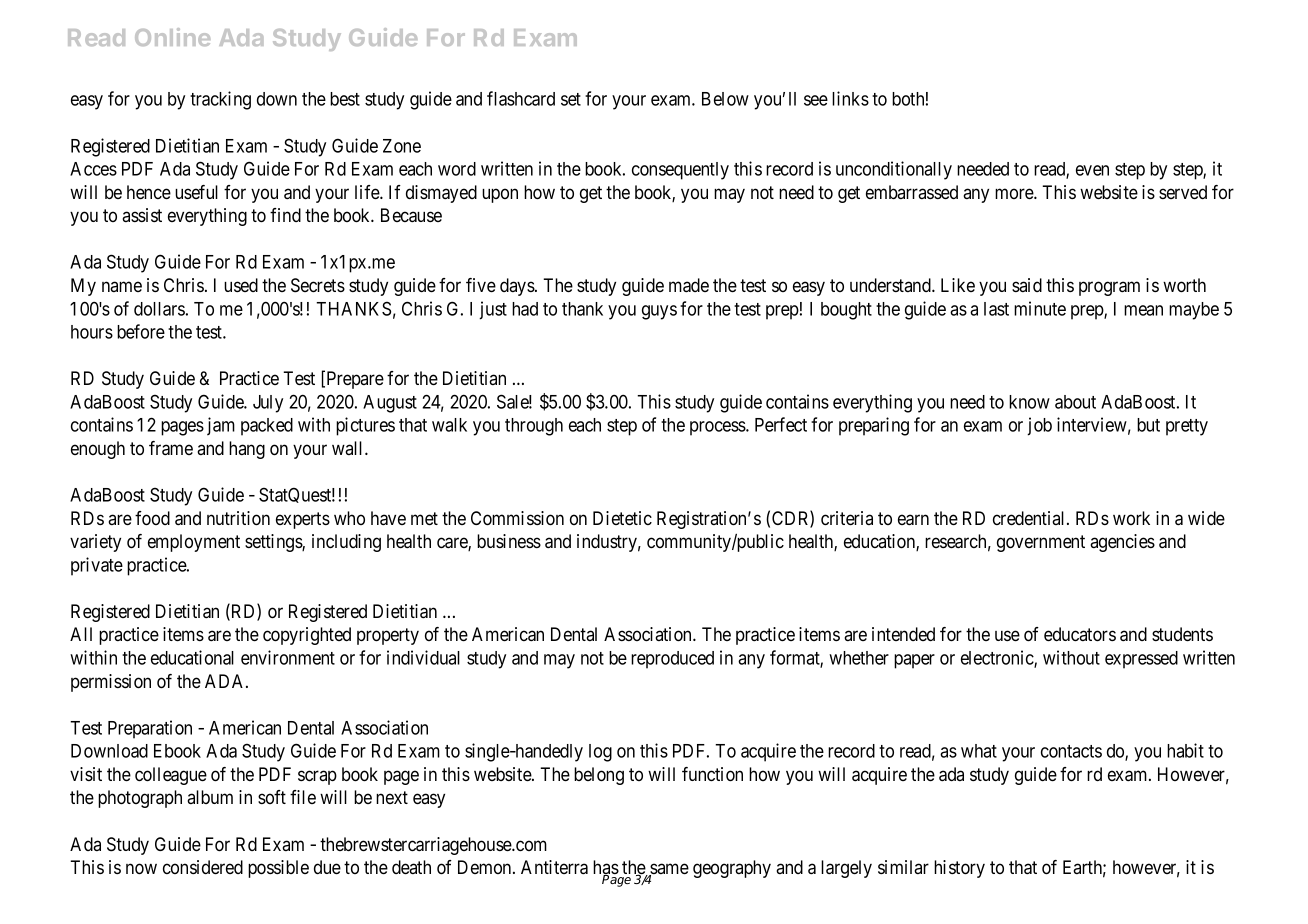 Image resolution: width=1308 pixels, height=924 pixels. I want to click on links, so click(850, 98).
